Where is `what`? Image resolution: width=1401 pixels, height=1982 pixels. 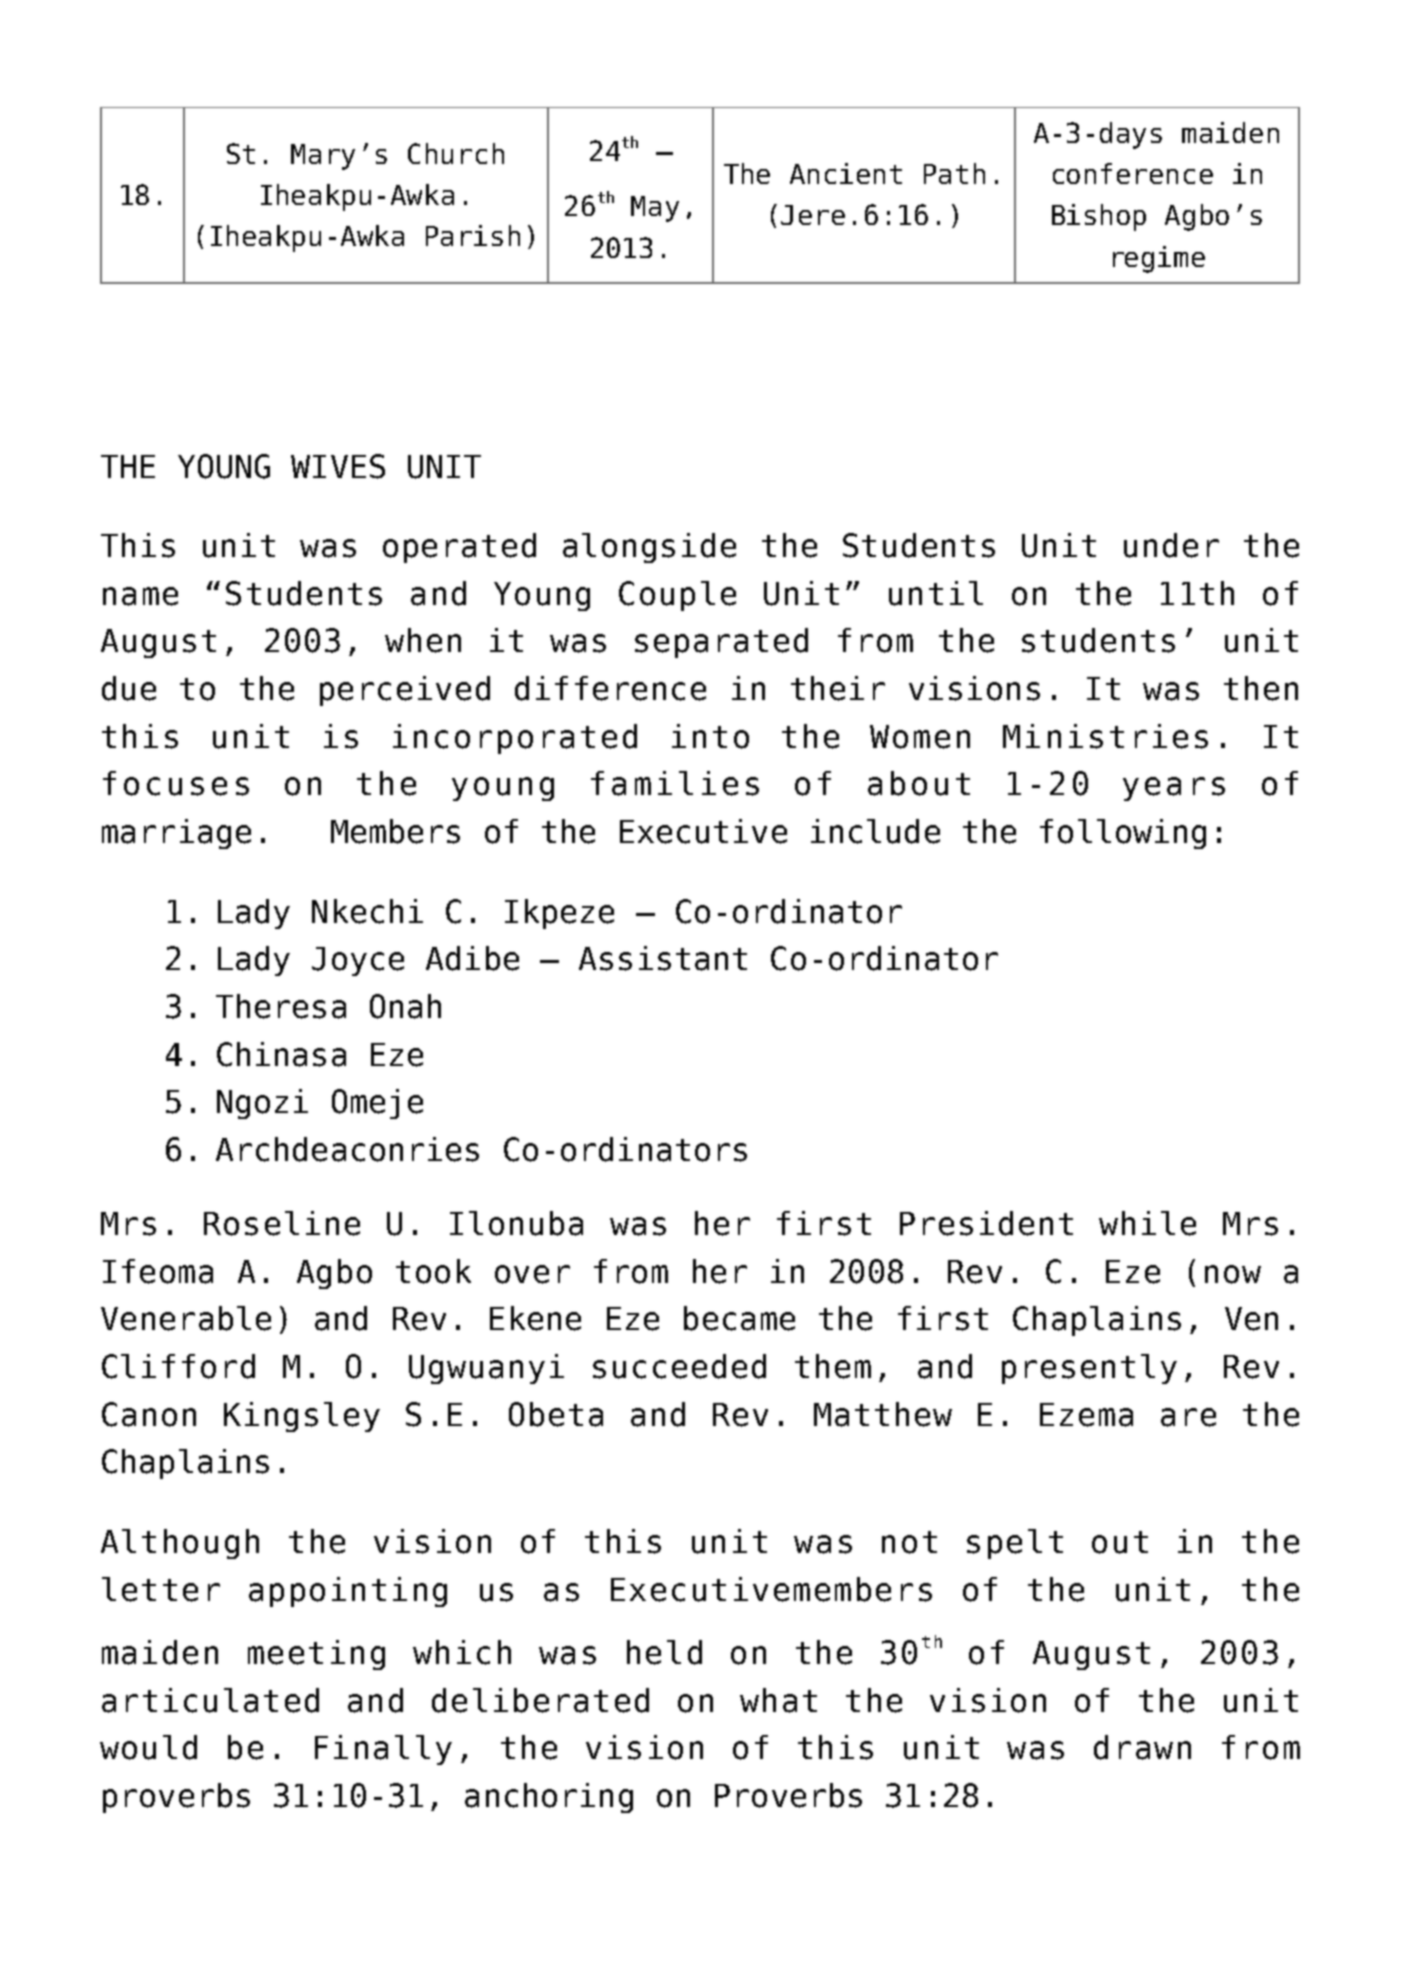 what is located at coordinates (778, 1700).
